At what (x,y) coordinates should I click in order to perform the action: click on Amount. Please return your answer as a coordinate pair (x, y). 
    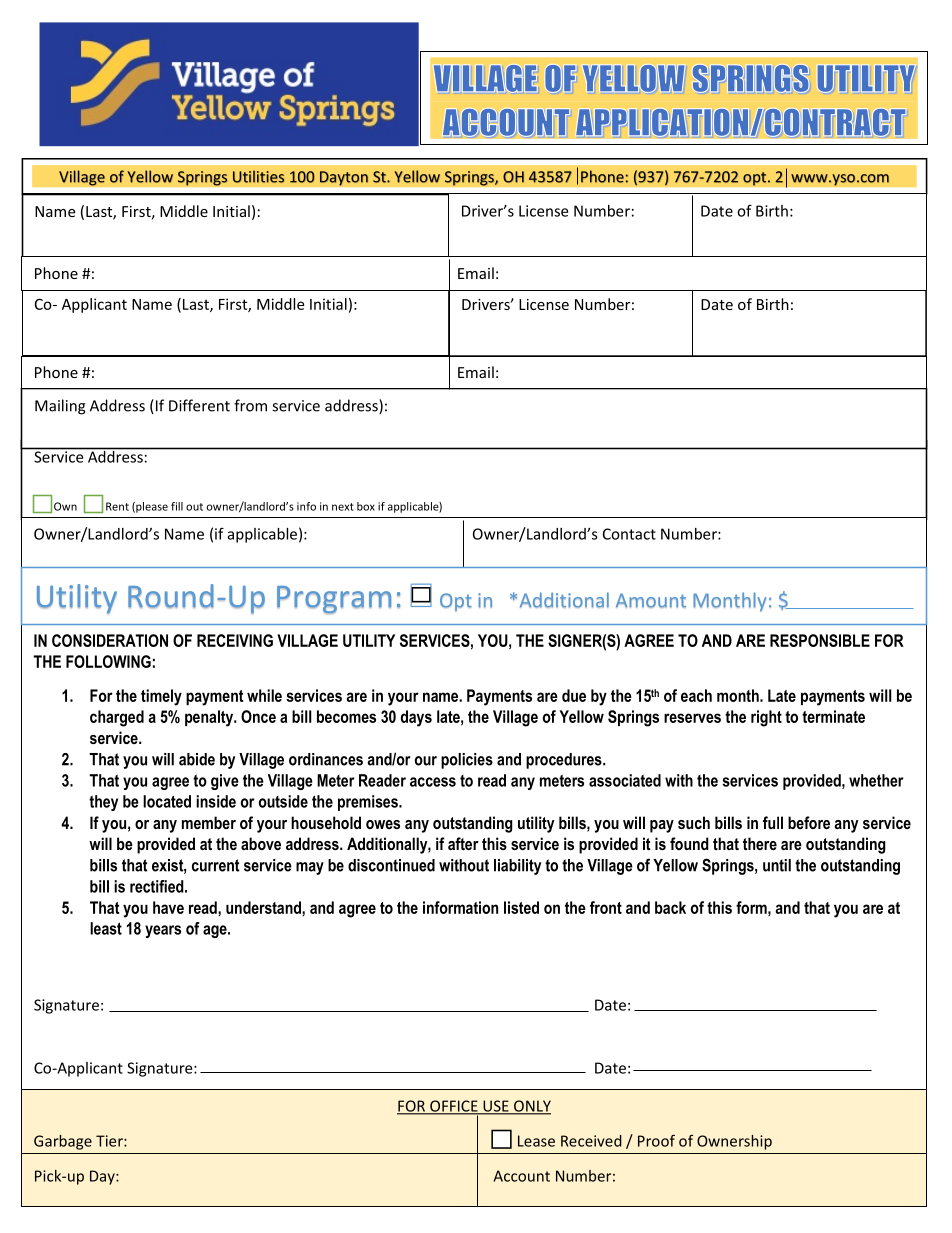
    Looking at the image, I should click on (651, 600).
